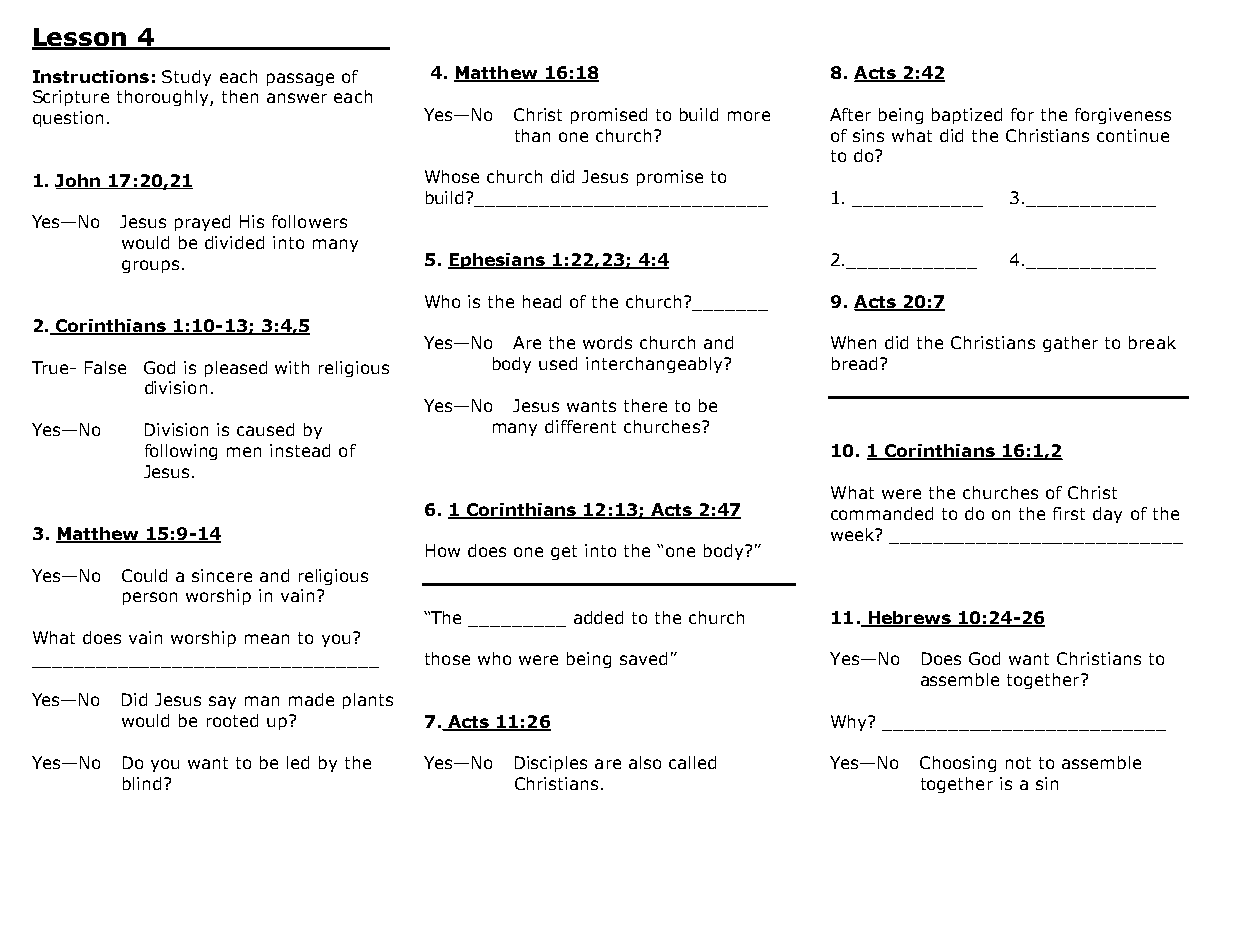  I want to click on Hebrews, so click(909, 618).
